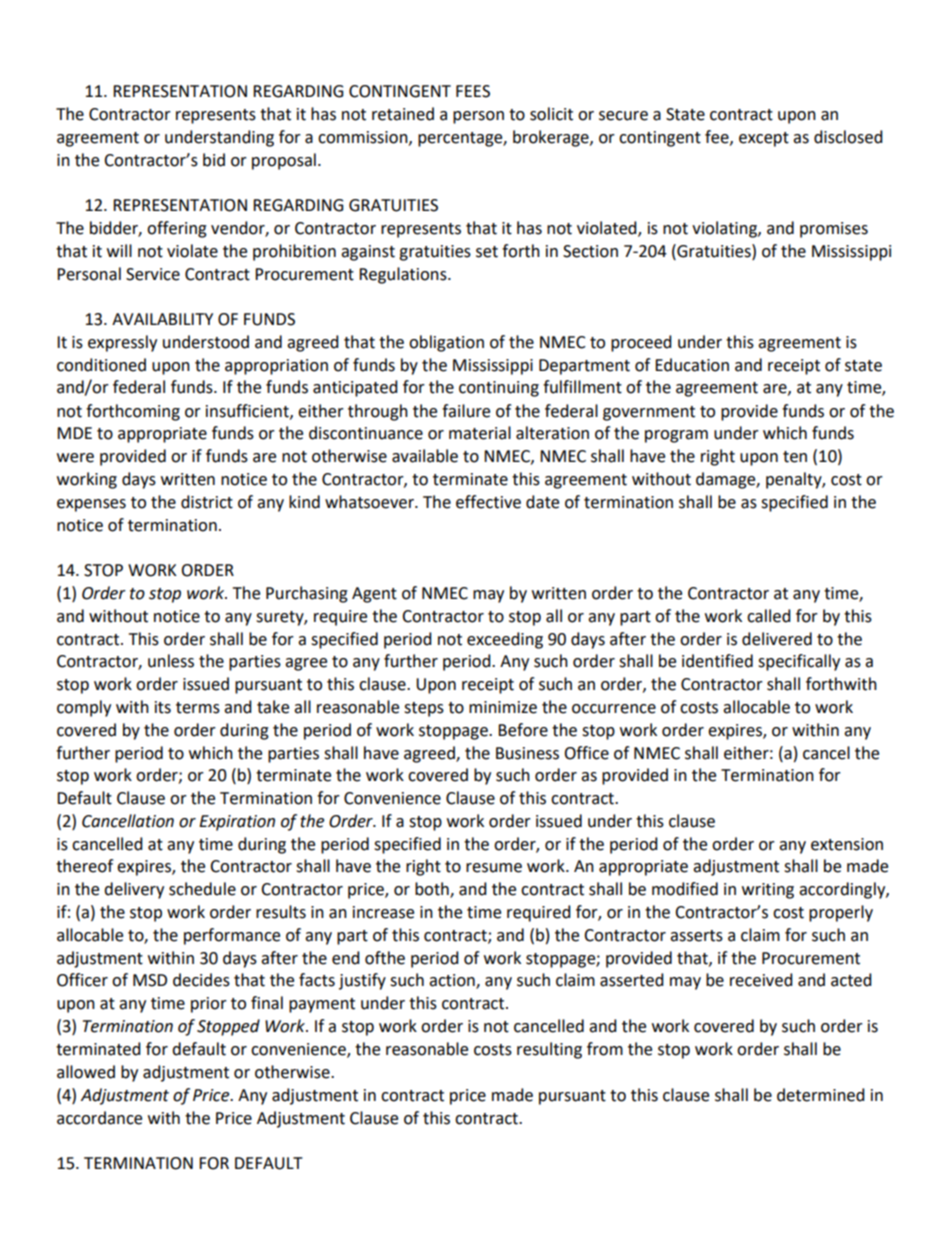 The image size is (952, 1233). I want to click on obligation, so click(446, 343).
